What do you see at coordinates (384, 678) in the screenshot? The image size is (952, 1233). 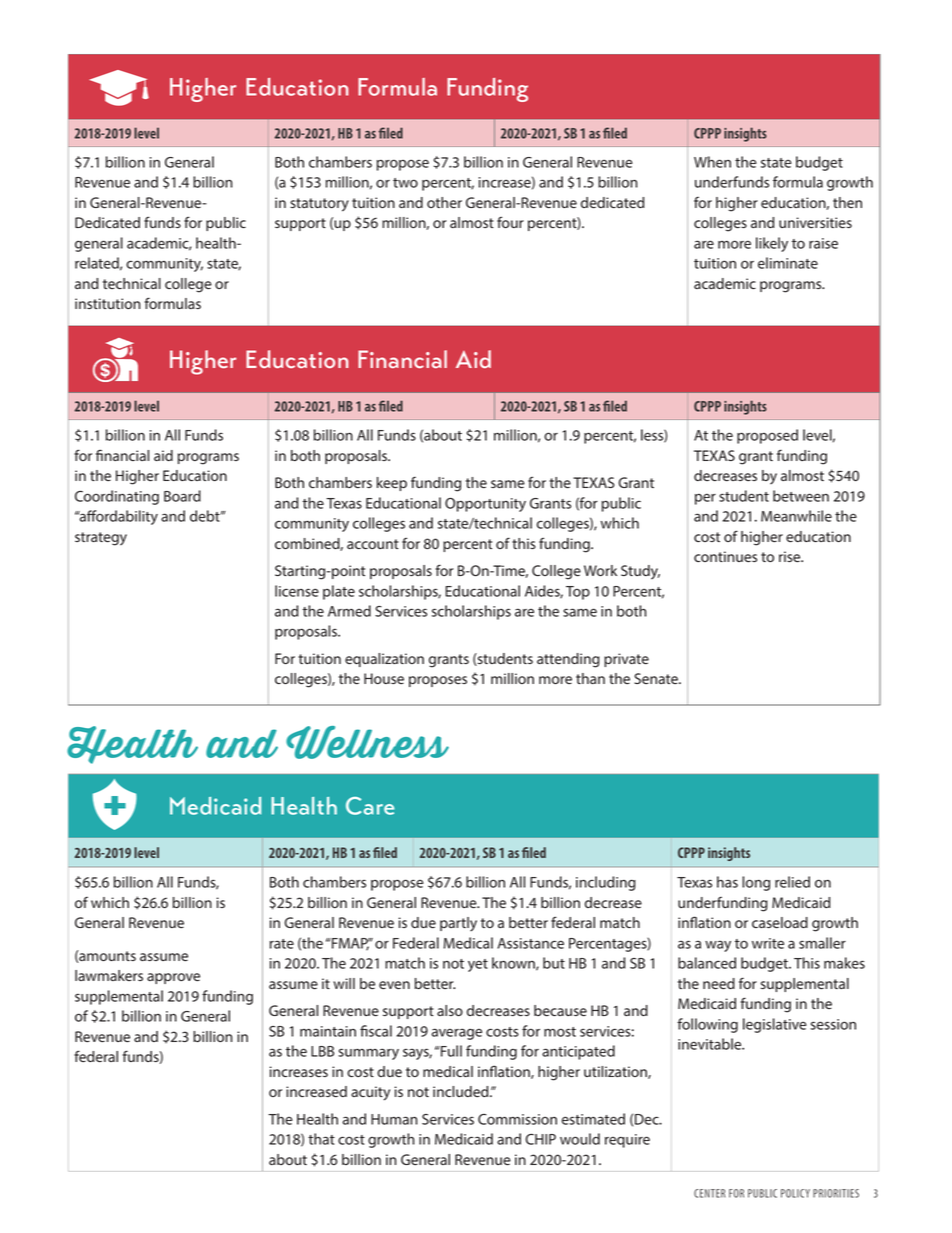 I see `House` at bounding box center [384, 678].
